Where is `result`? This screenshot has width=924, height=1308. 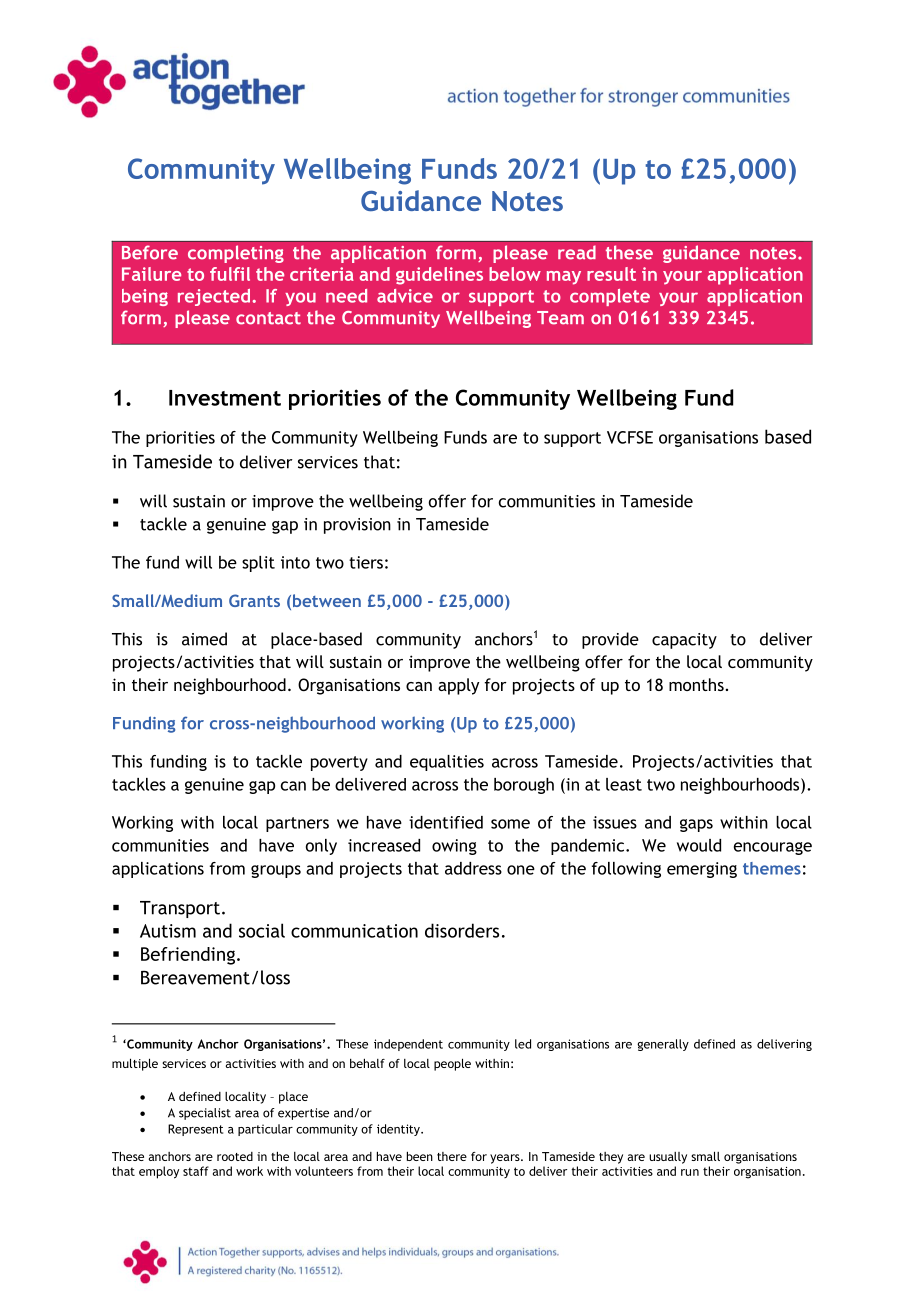 result is located at coordinates (611, 274).
